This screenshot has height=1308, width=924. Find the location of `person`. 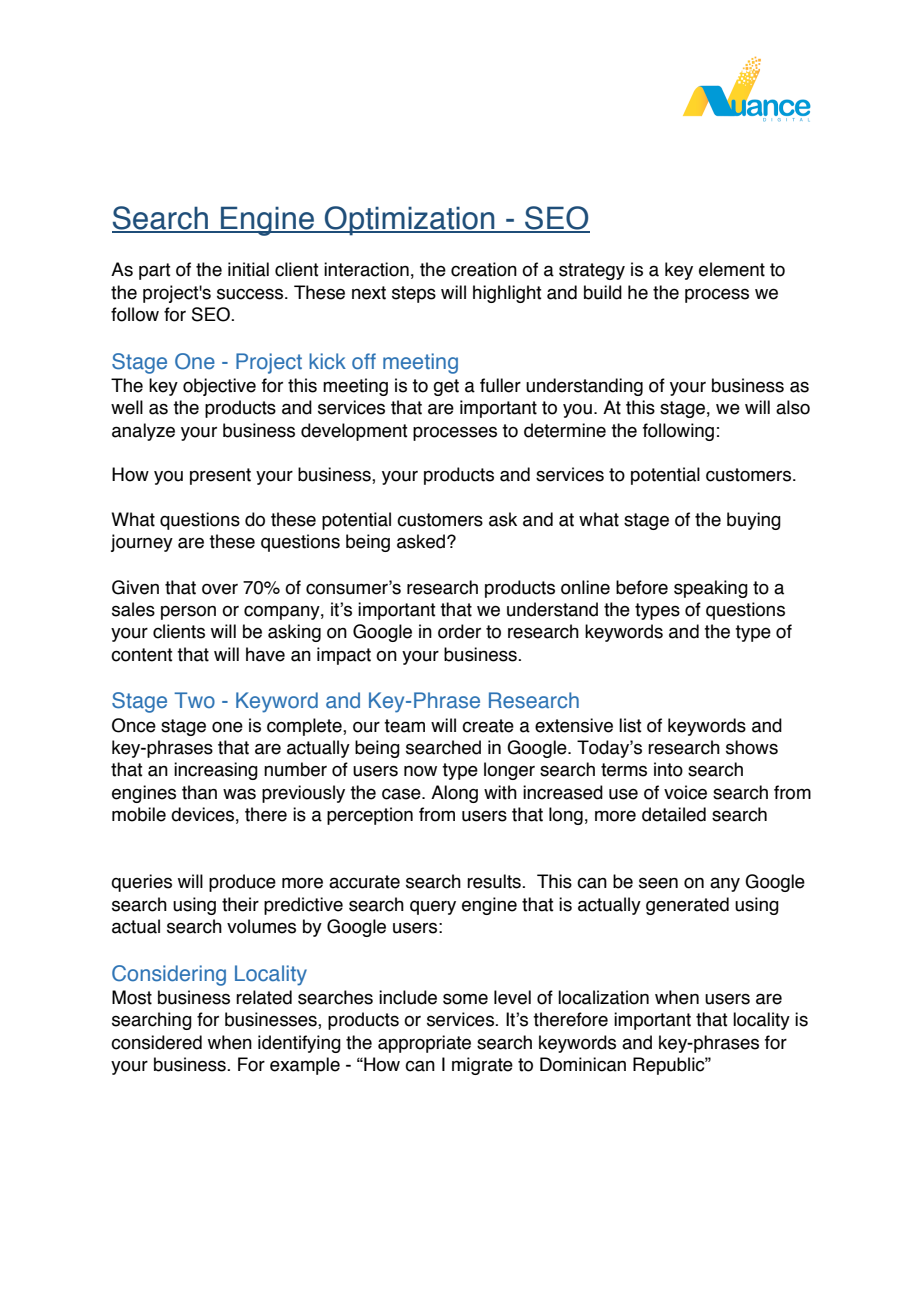

person is located at coordinates (188, 612).
